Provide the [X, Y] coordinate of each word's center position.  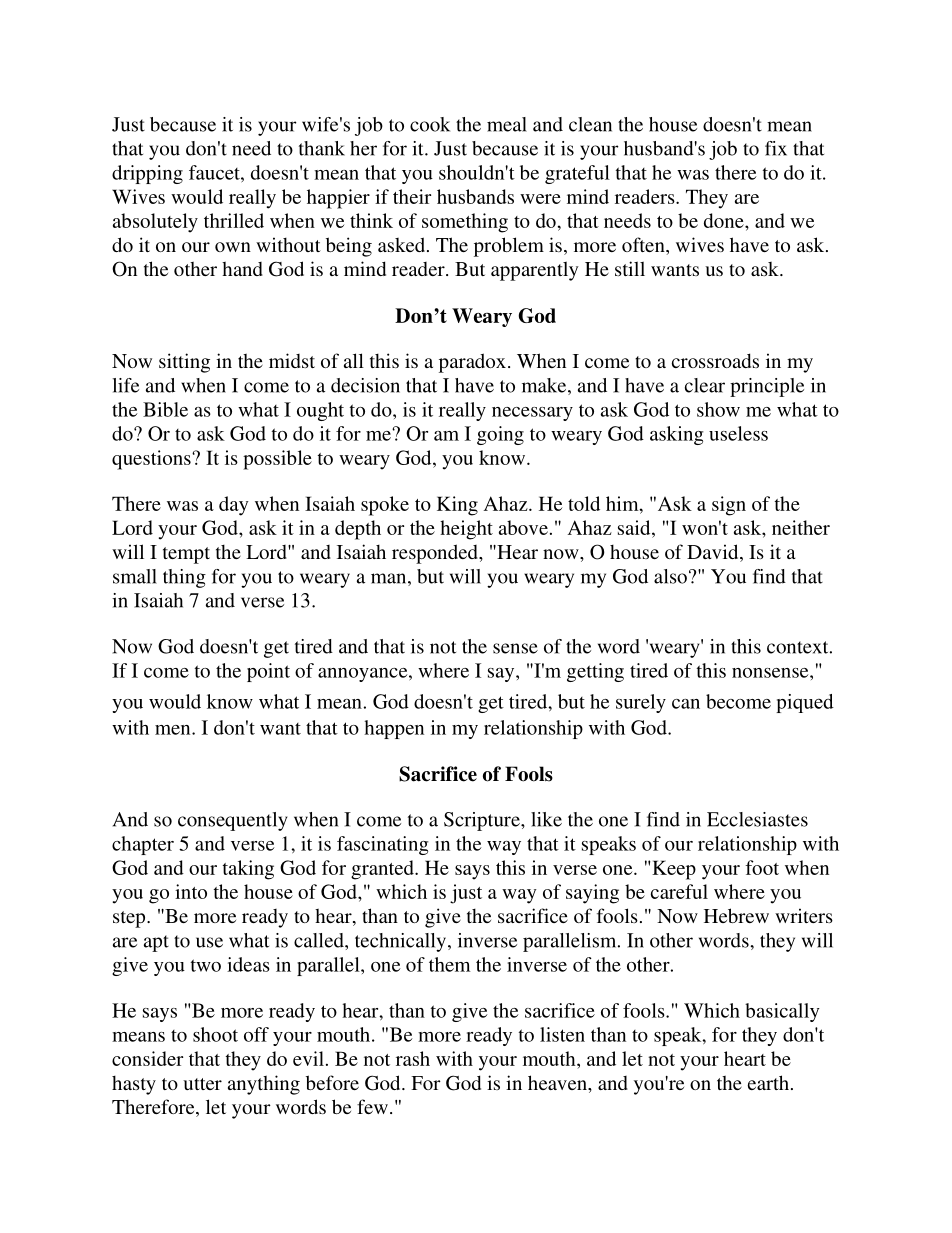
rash [413, 1058]
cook [430, 124]
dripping [147, 174]
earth [768, 1082]
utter [202, 1084]
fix [776, 148]
